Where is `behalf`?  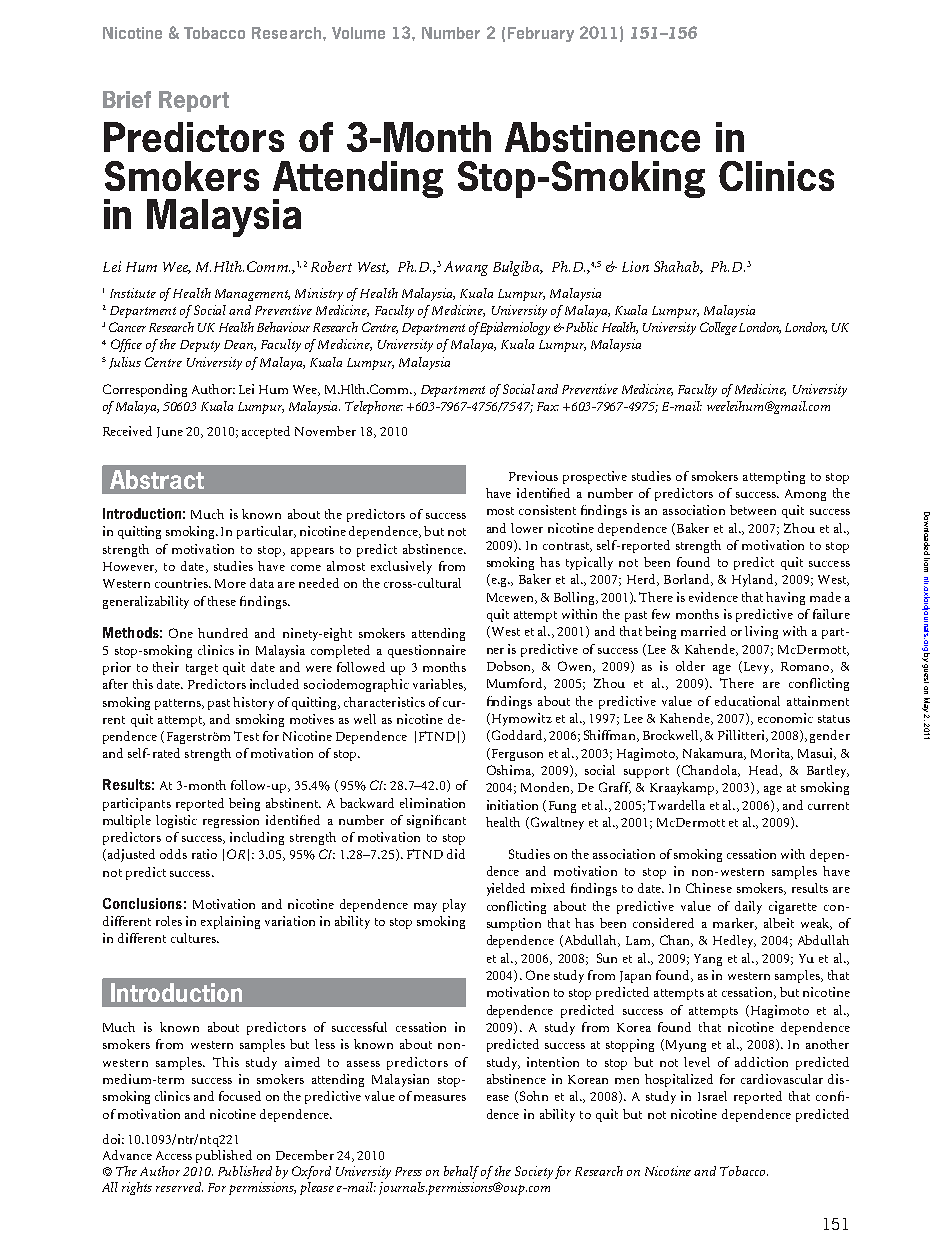
behalf is located at coordinates (461, 1172).
